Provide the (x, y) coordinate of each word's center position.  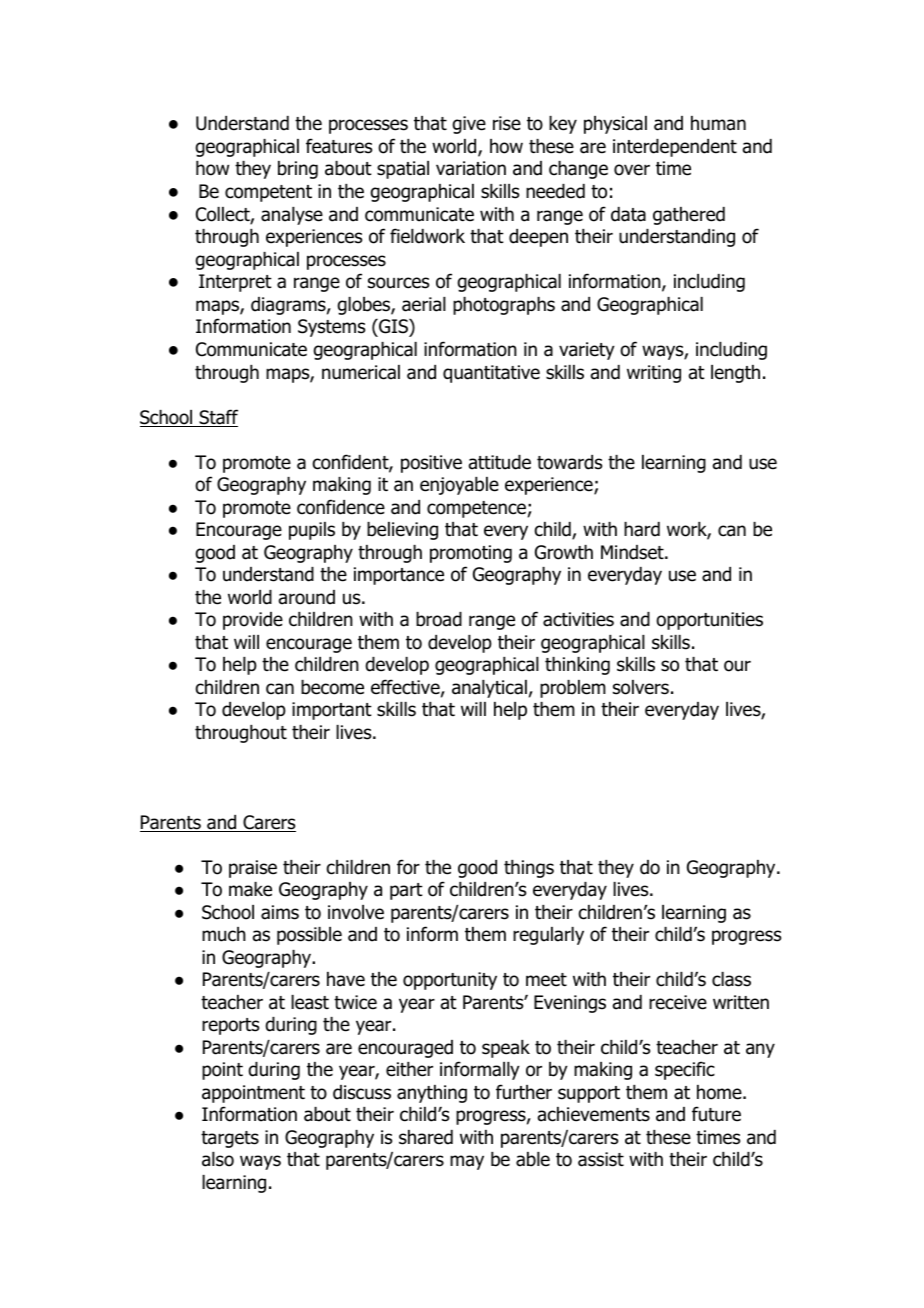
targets (230, 1139)
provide (253, 621)
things (529, 869)
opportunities (709, 621)
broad (439, 619)
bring (298, 170)
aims (280, 912)
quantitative (491, 374)
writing (654, 374)
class (731, 979)
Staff (217, 418)
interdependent (675, 148)
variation (471, 168)
